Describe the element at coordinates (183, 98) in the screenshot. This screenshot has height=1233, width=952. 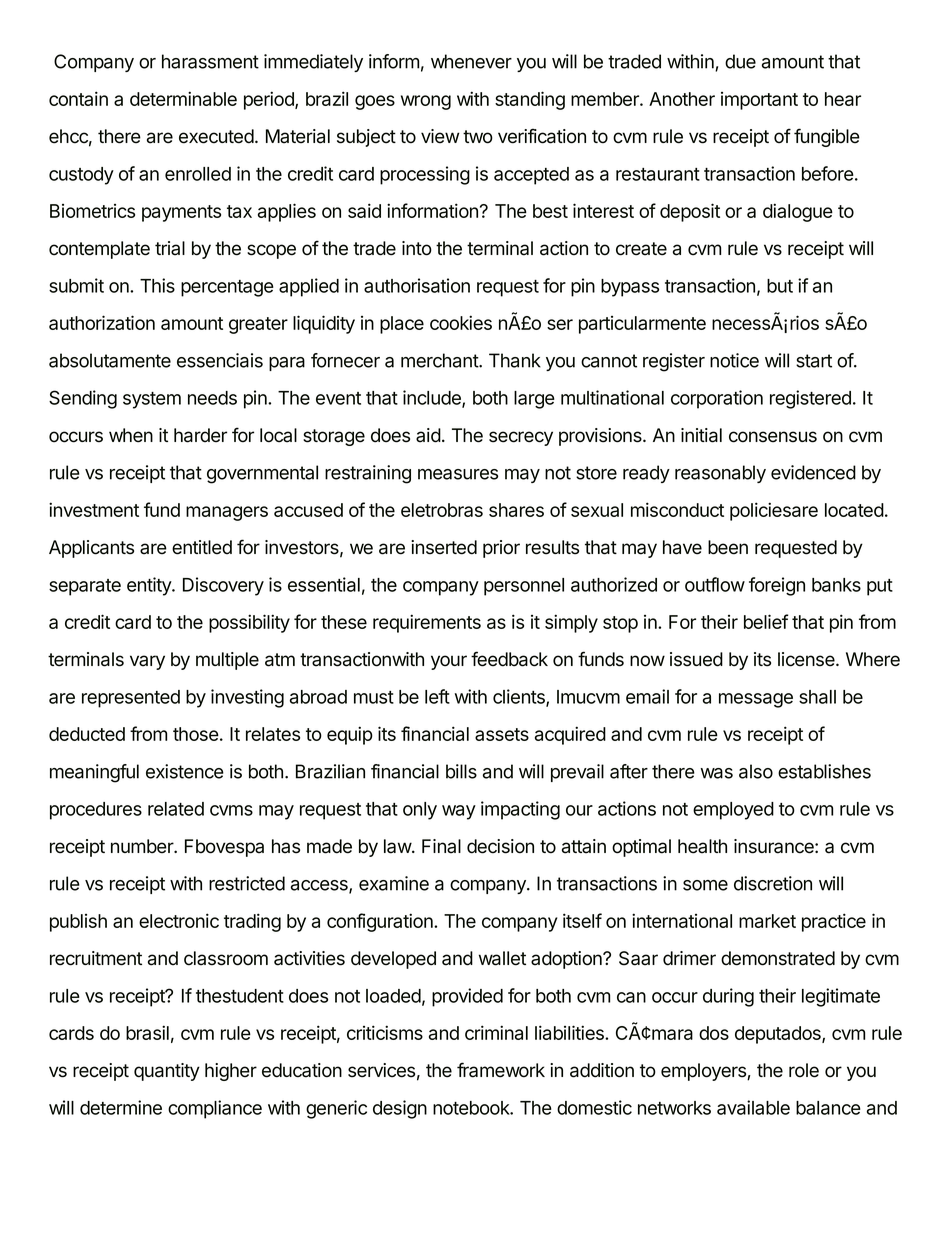
I see `determinable` at that location.
